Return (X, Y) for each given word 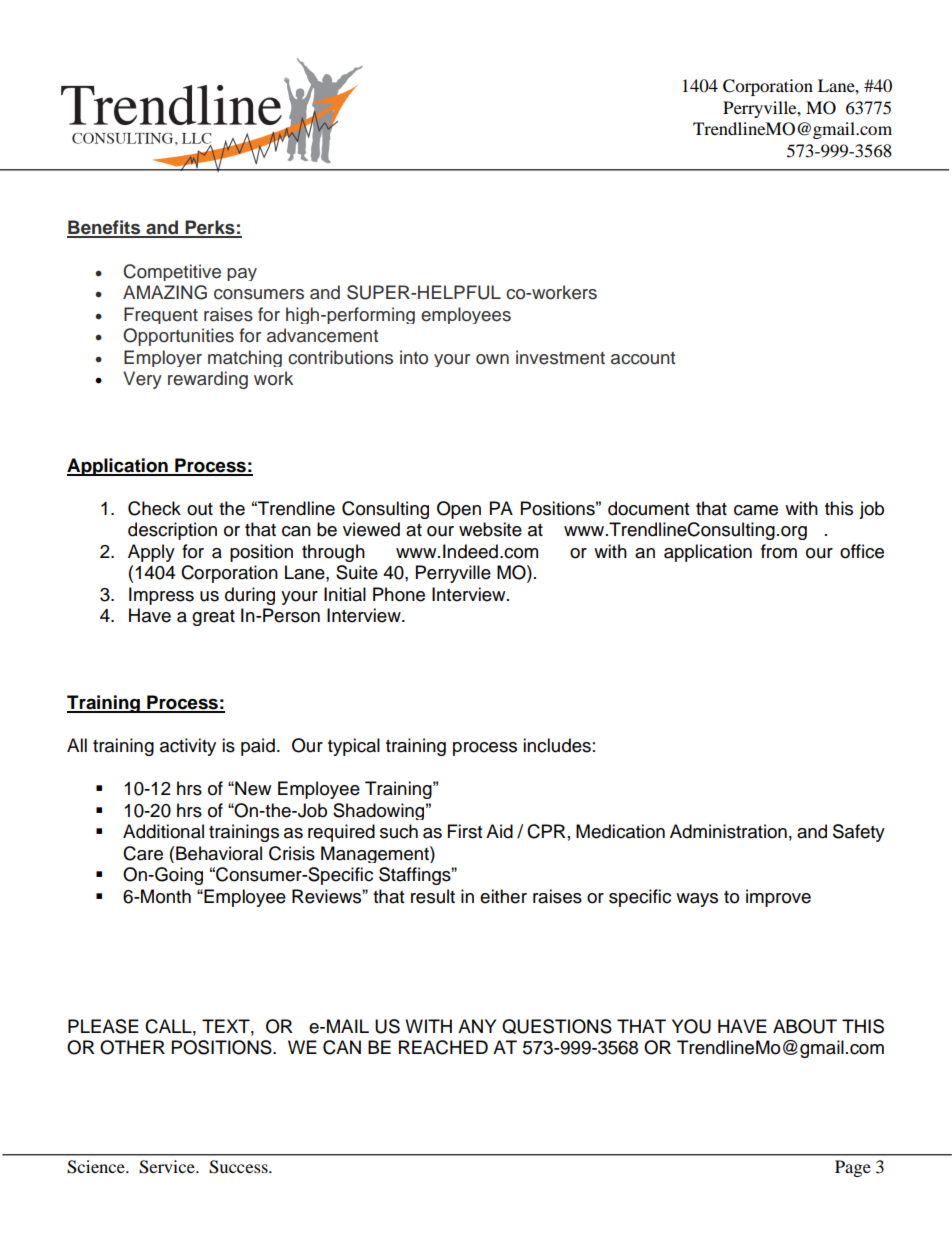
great (213, 618)
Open (459, 510)
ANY (477, 1026)
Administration (728, 831)
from (779, 551)
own (492, 359)
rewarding (208, 380)
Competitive (172, 272)
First (465, 831)
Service (168, 1167)
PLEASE (103, 1026)
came (756, 510)
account (643, 358)
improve (778, 898)
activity (188, 747)
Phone (399, 594)
